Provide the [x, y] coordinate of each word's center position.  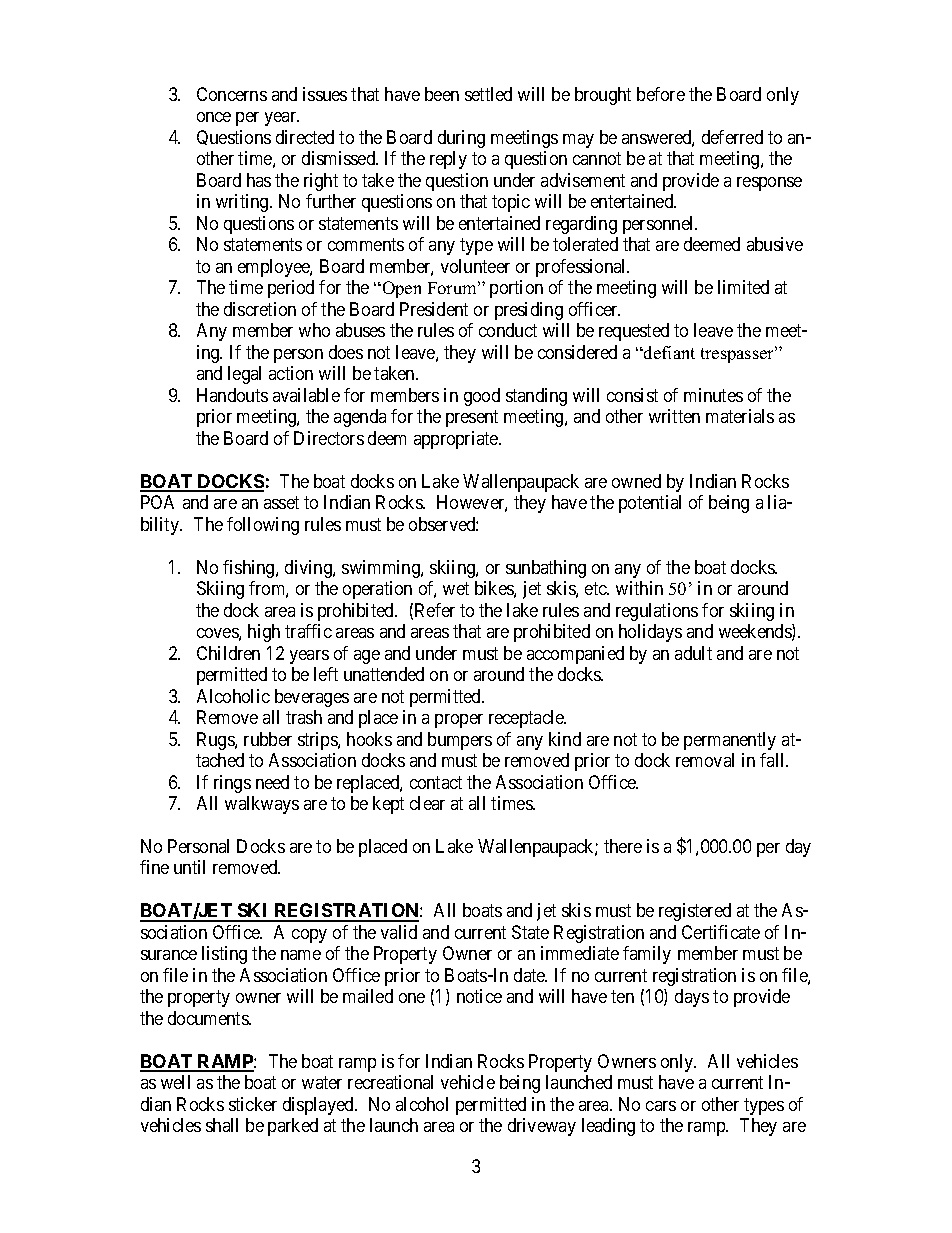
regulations [657, 612]
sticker [253, 1104]
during [461, 139]
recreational [390, 1082]
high [264, 633]
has [259, 180]
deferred [732, 137]
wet [456, 588]
